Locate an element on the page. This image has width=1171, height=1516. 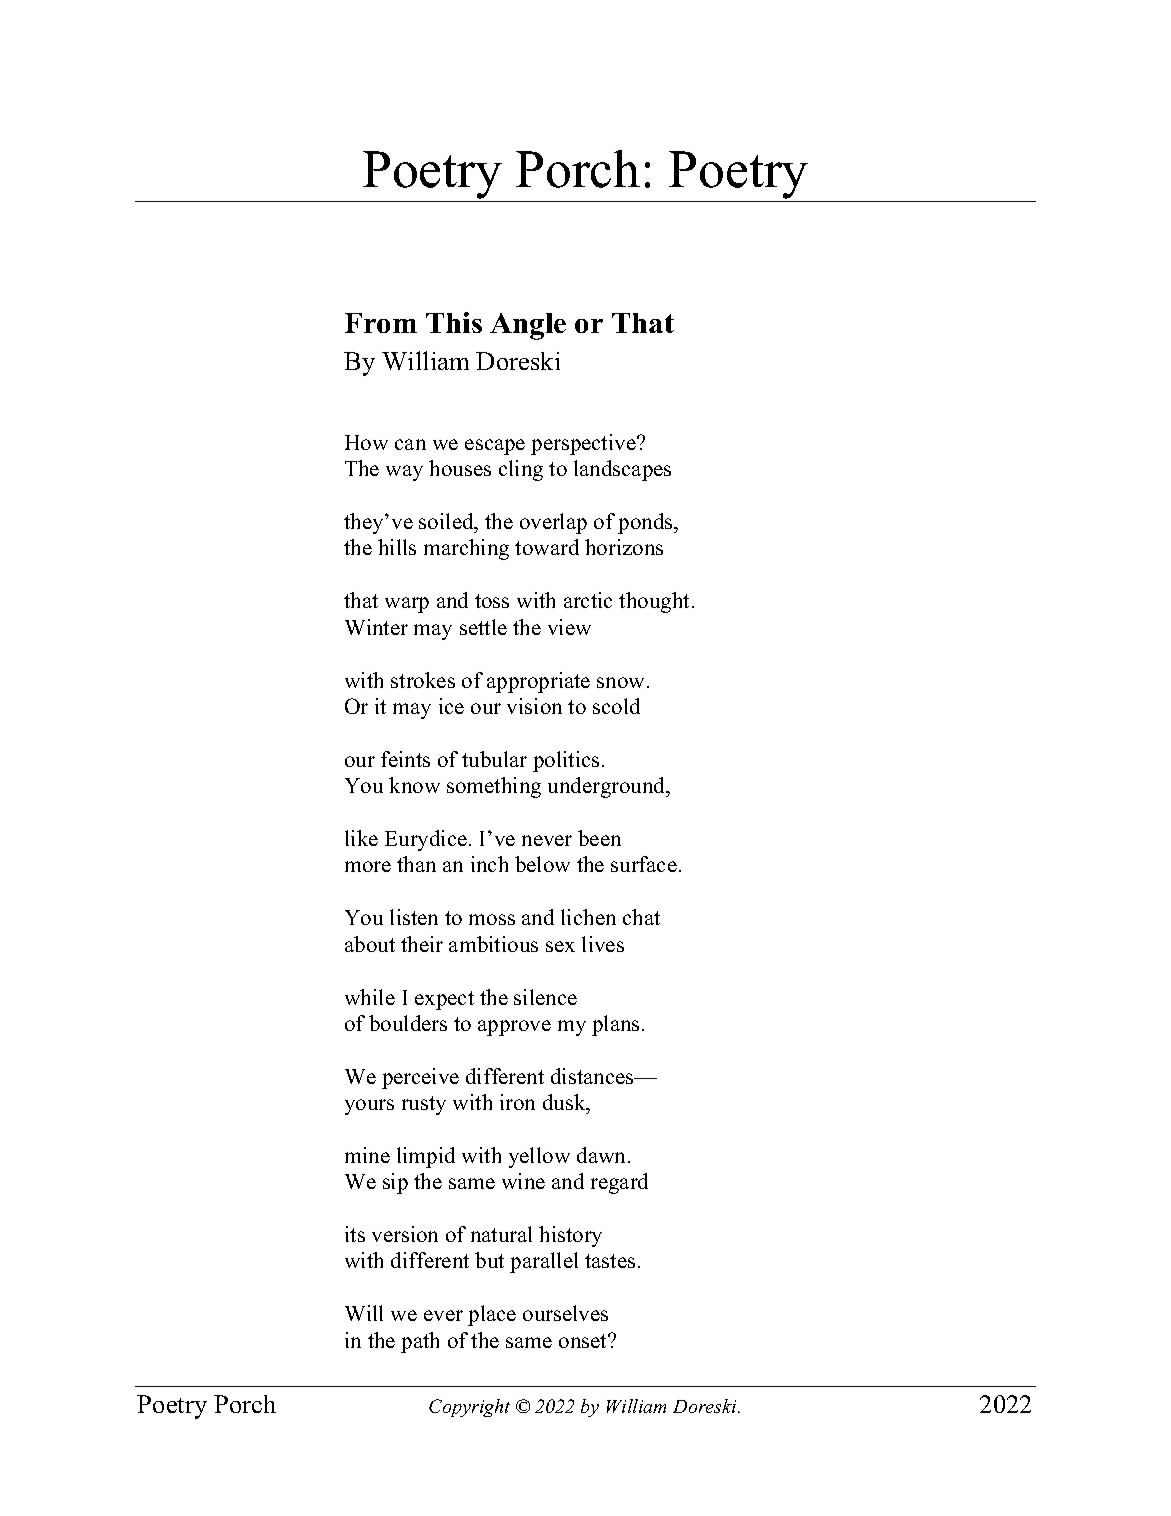
dawn is located at coordinates (603, 1155).
